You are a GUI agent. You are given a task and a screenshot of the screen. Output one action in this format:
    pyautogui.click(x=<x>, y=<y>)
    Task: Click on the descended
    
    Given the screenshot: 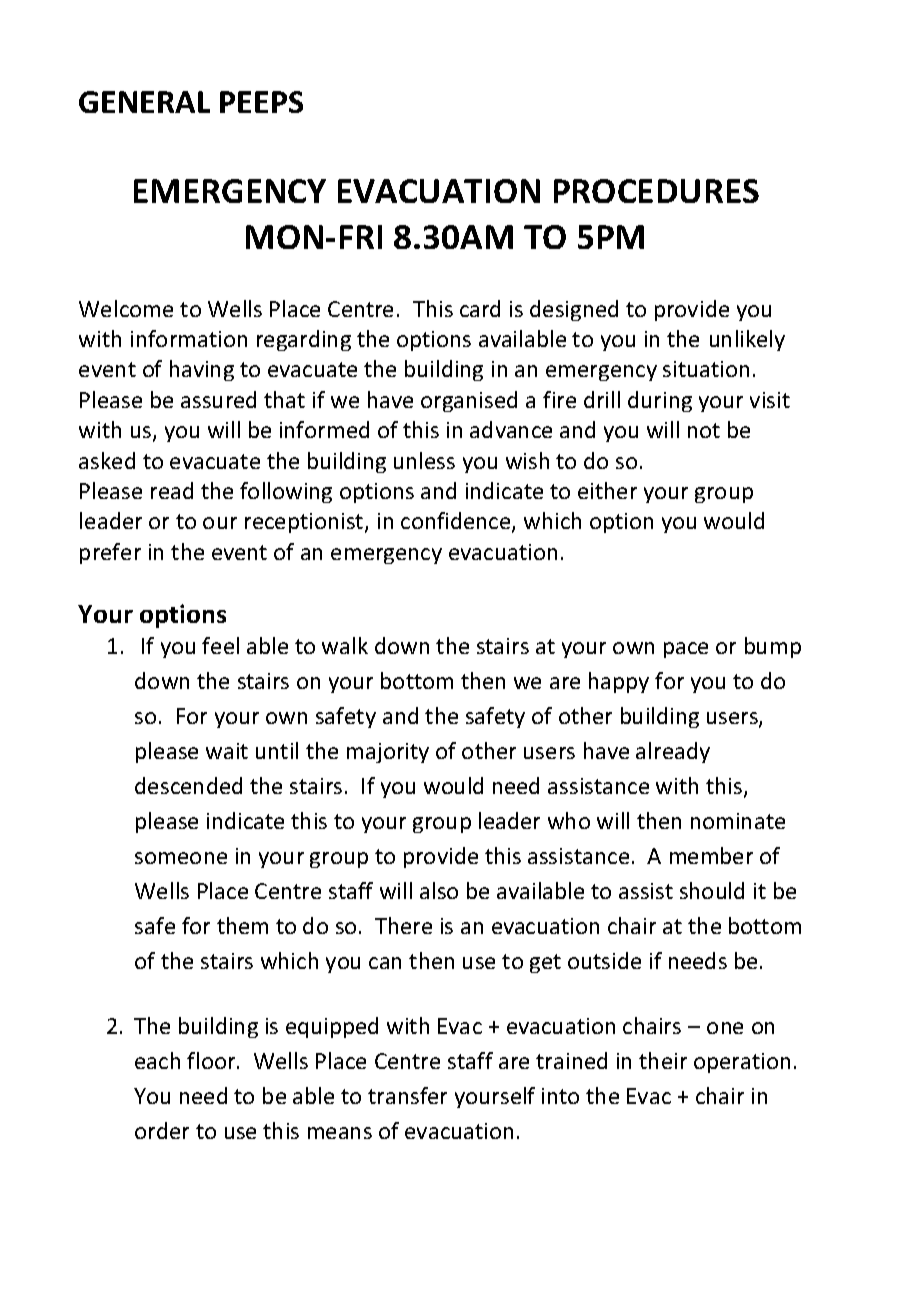 What is the action you would take?
    pyautogui.click(x=188, y=785)
